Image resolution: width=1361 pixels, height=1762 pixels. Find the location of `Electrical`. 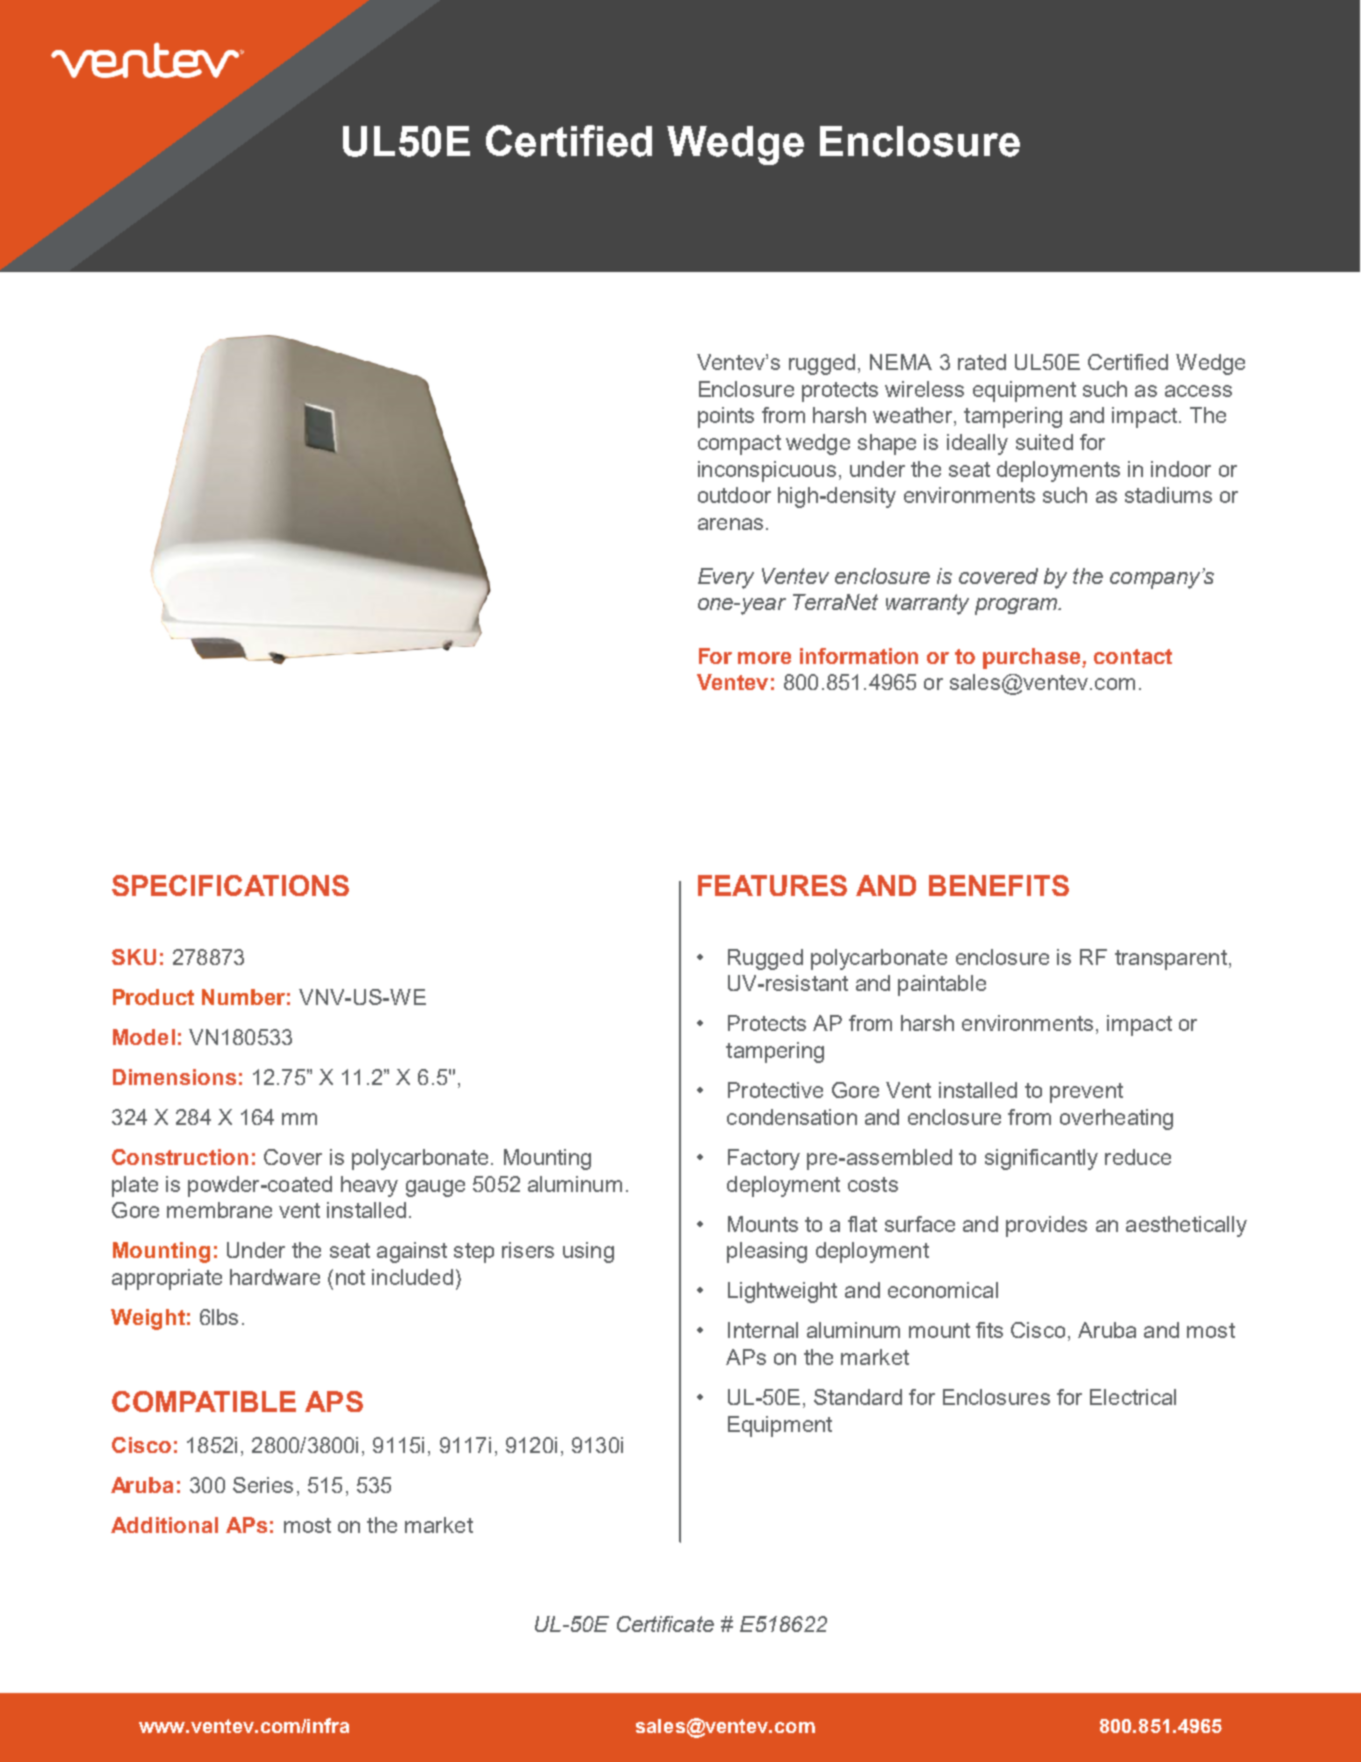

Electrical is located at coordinates (1133, 1397).
